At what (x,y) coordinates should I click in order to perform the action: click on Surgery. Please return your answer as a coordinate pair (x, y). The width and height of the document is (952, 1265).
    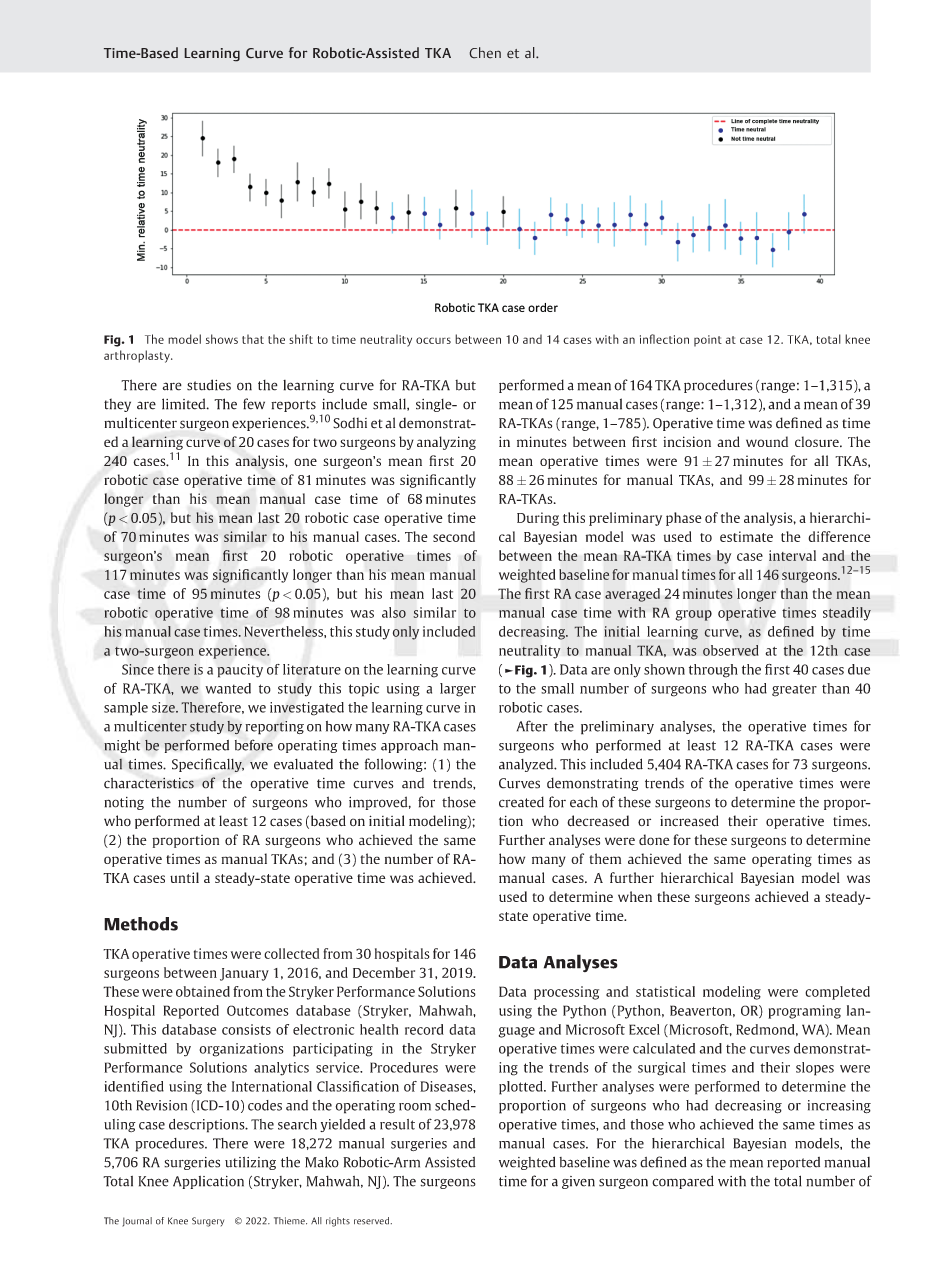
    Looking at the image, I should click on (208, 1222).
